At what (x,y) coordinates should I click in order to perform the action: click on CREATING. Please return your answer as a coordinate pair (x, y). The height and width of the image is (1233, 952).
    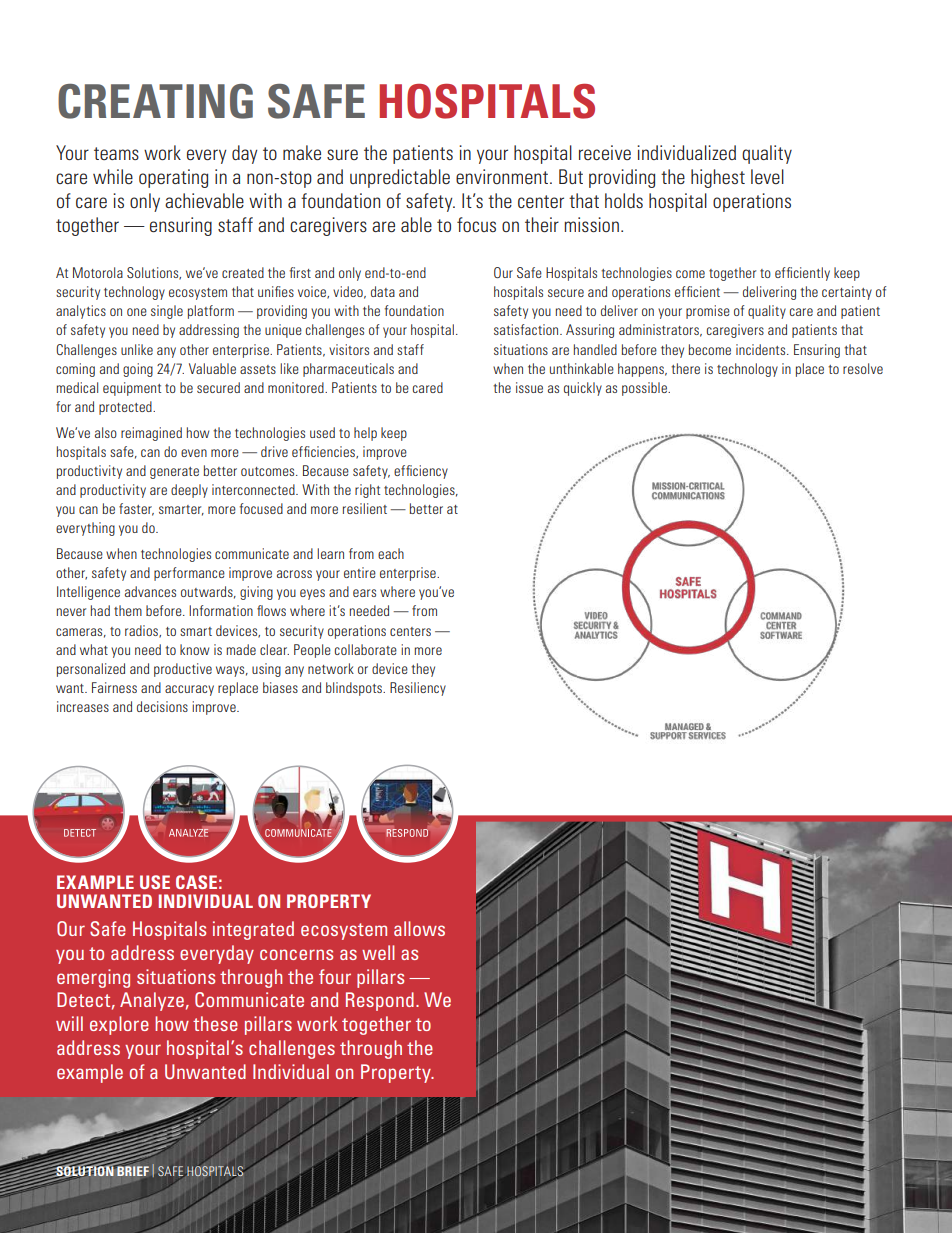
    Looking at the image, I should click on (155, 101).
